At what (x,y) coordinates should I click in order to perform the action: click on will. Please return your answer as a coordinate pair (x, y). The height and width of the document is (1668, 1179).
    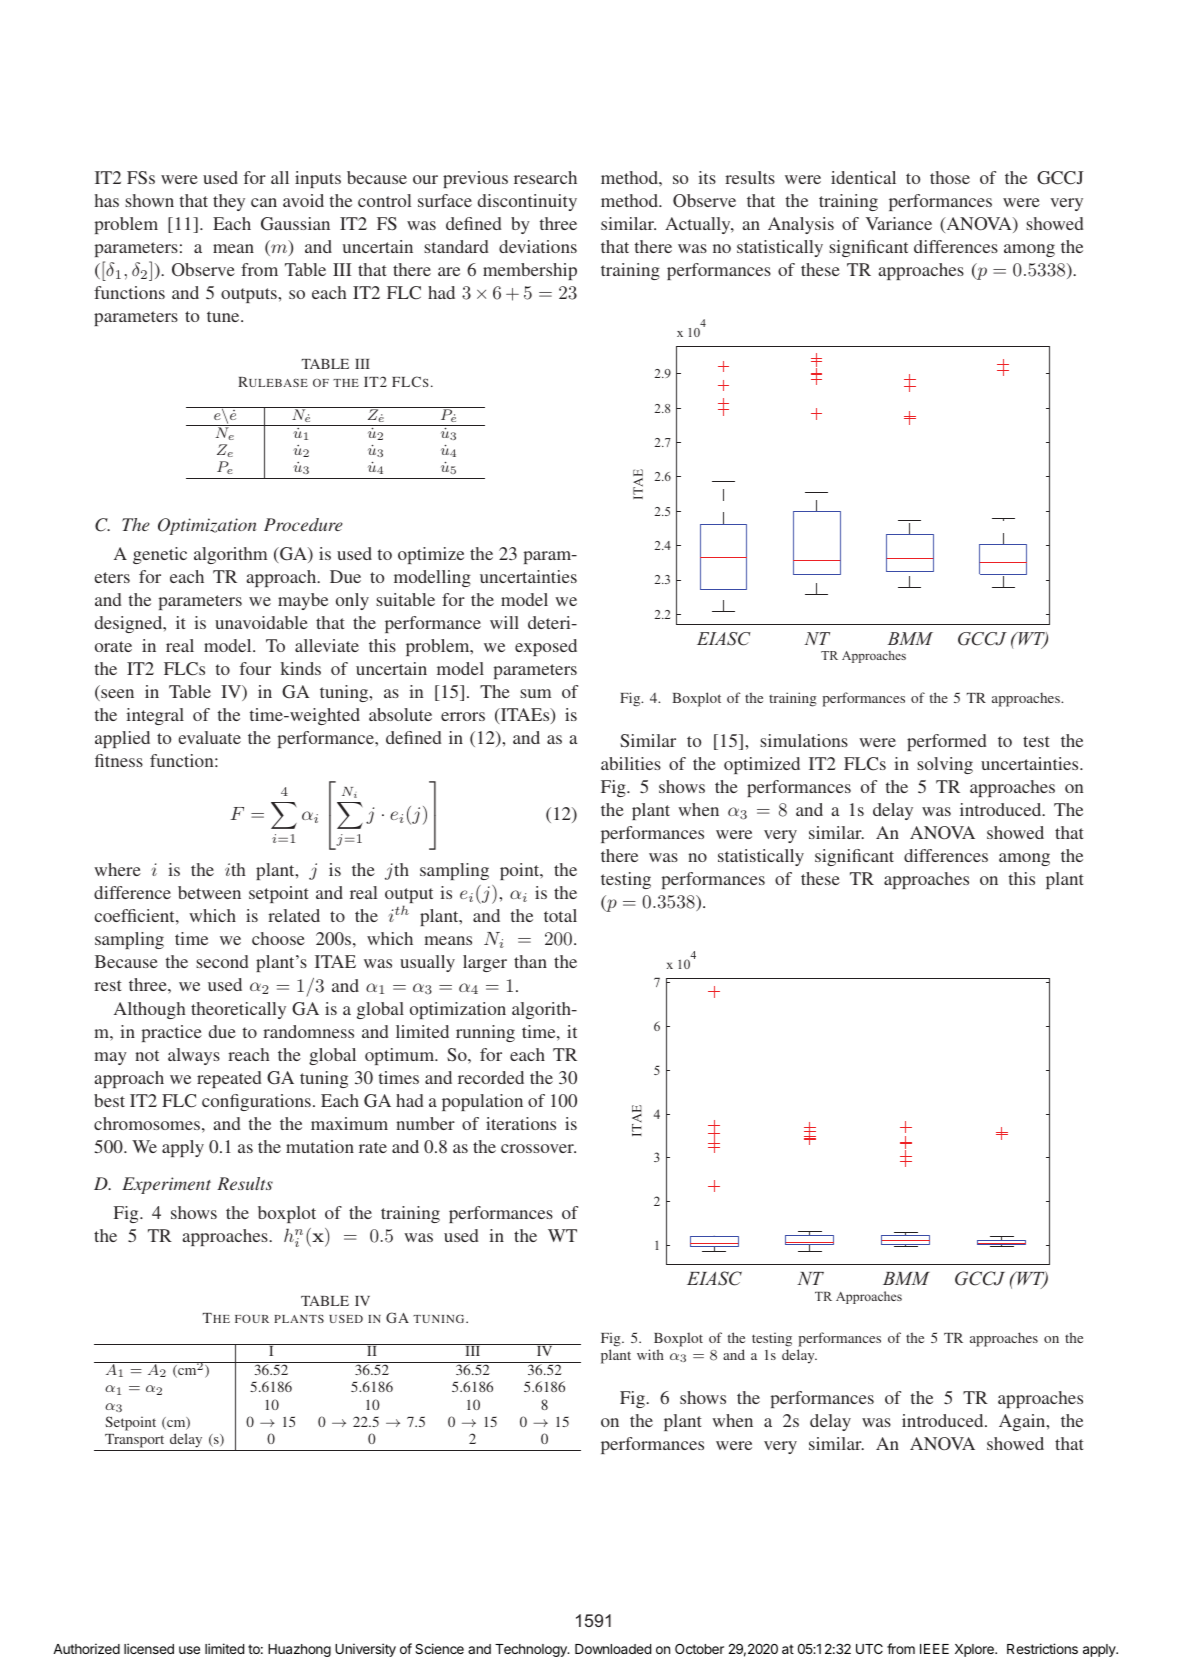
    Looking at the image, I should click on (504, 622).
